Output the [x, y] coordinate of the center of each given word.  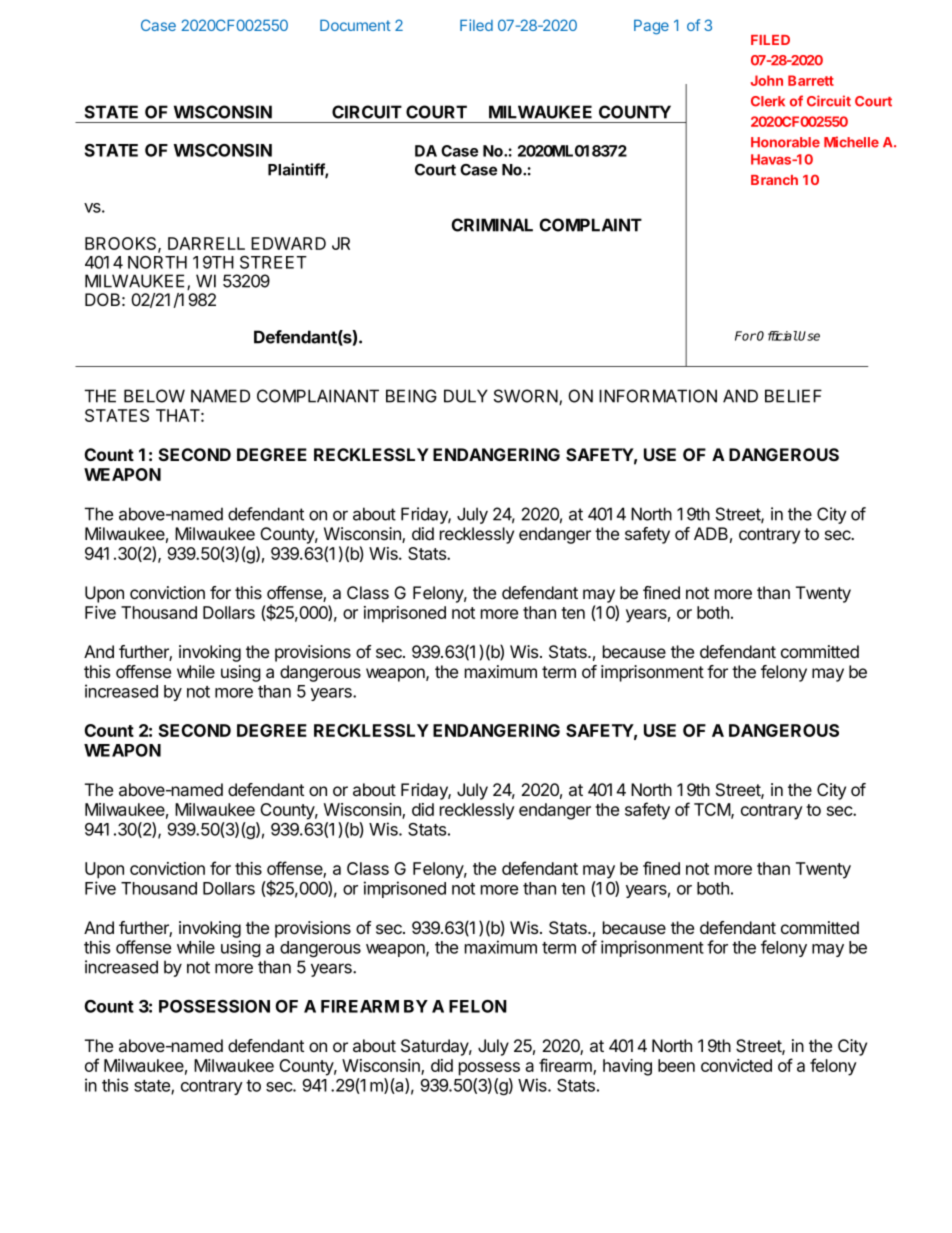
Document [355, 25]
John [767, 80]
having [627, 1067]
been [676, 1065]
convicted [736, 1065]
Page [651, 27]
